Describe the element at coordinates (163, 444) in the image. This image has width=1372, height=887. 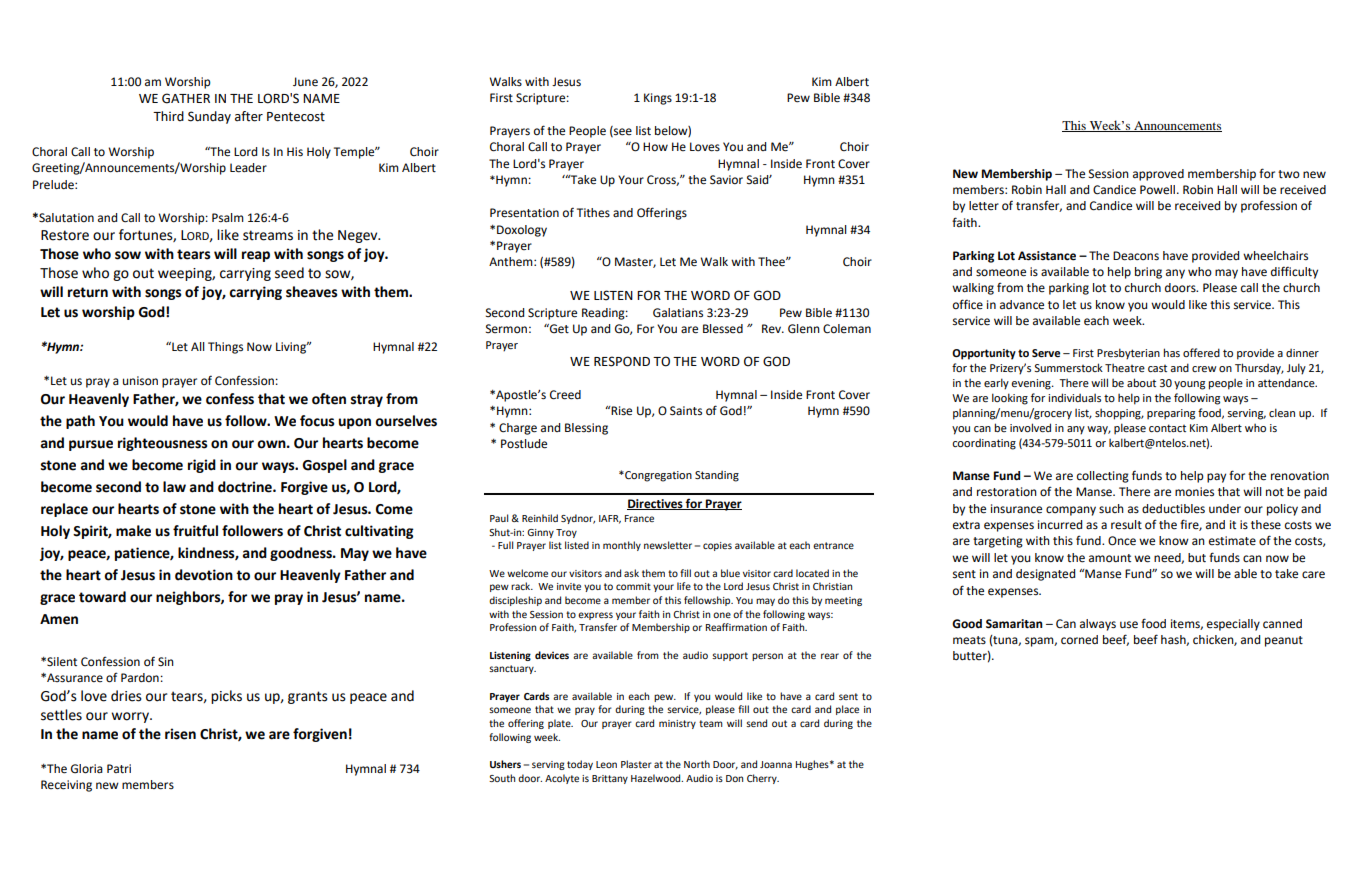
I see `righteousness` at that location.
